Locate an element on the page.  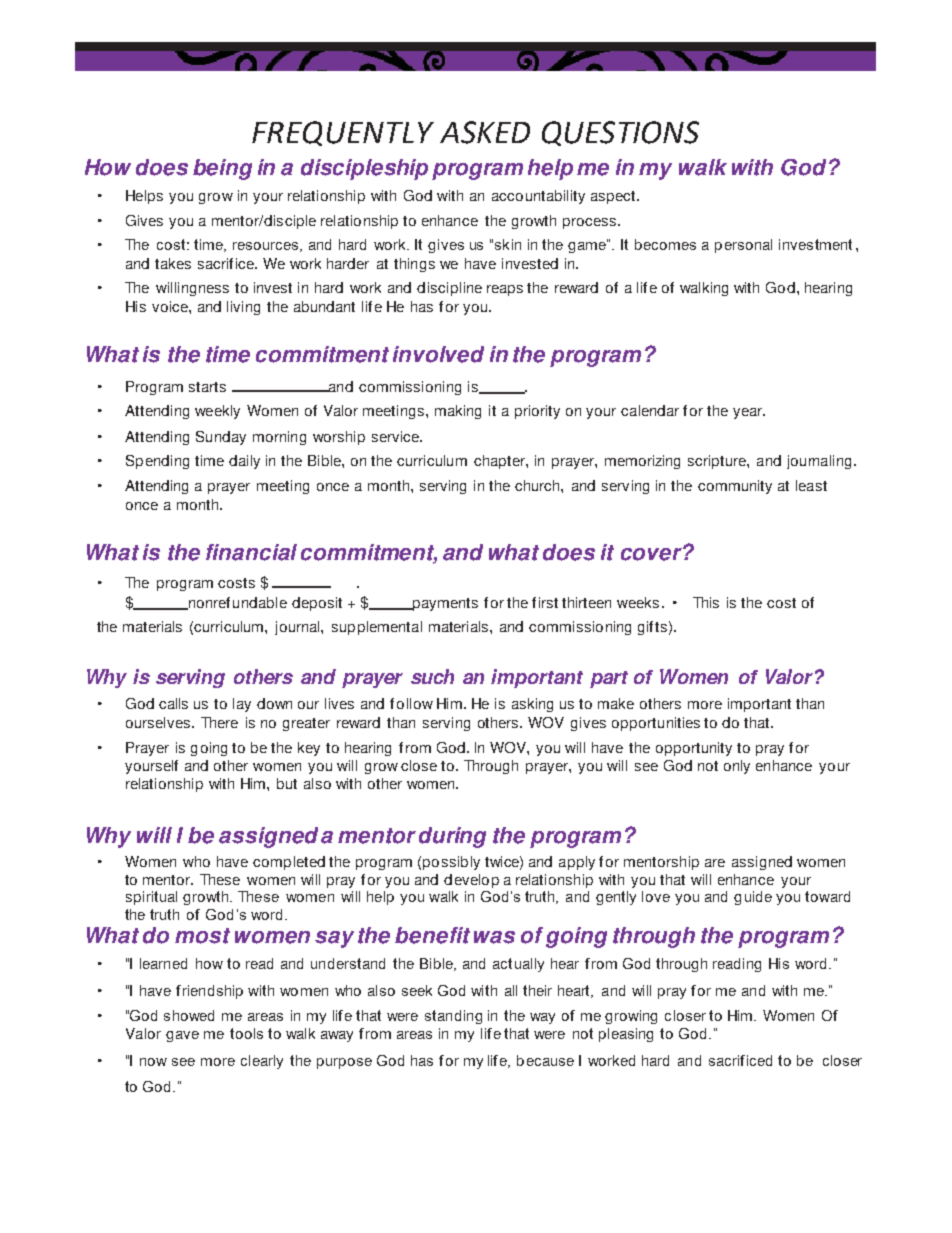
only is located at coordinates (737, 767).
